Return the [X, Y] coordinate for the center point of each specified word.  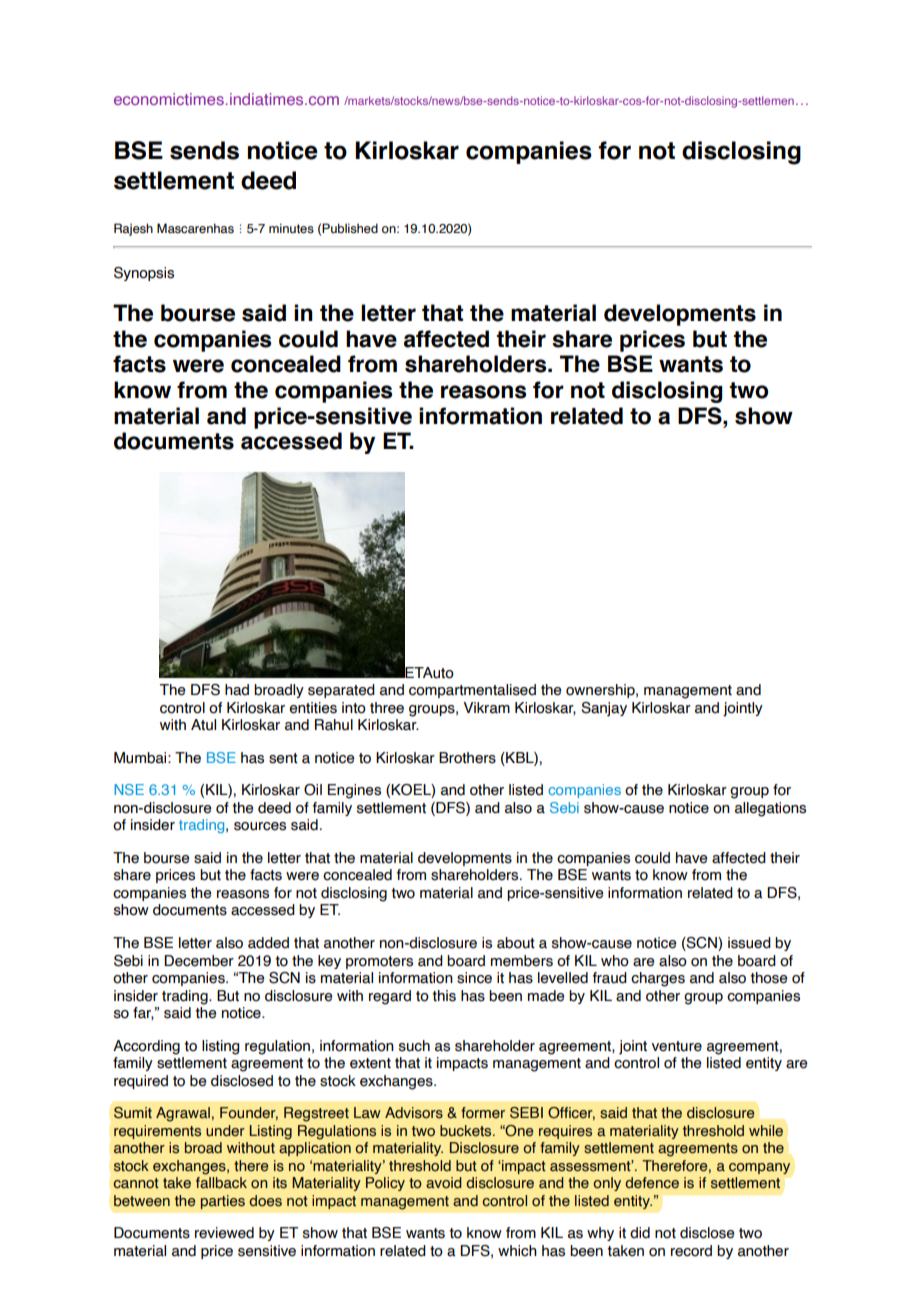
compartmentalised [472, 691]
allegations [770, 809]
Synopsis [144, 274]
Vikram [486, 708]
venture [677, 1046]
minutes [291, 228]
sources [260, 826]
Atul [203, 725]
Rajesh [133, 229]
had [237, 690]
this [444, 996]
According [146, 1047]
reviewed [224, 1233]
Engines [354, 791]
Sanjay [604, 709]
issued [749, 943]
